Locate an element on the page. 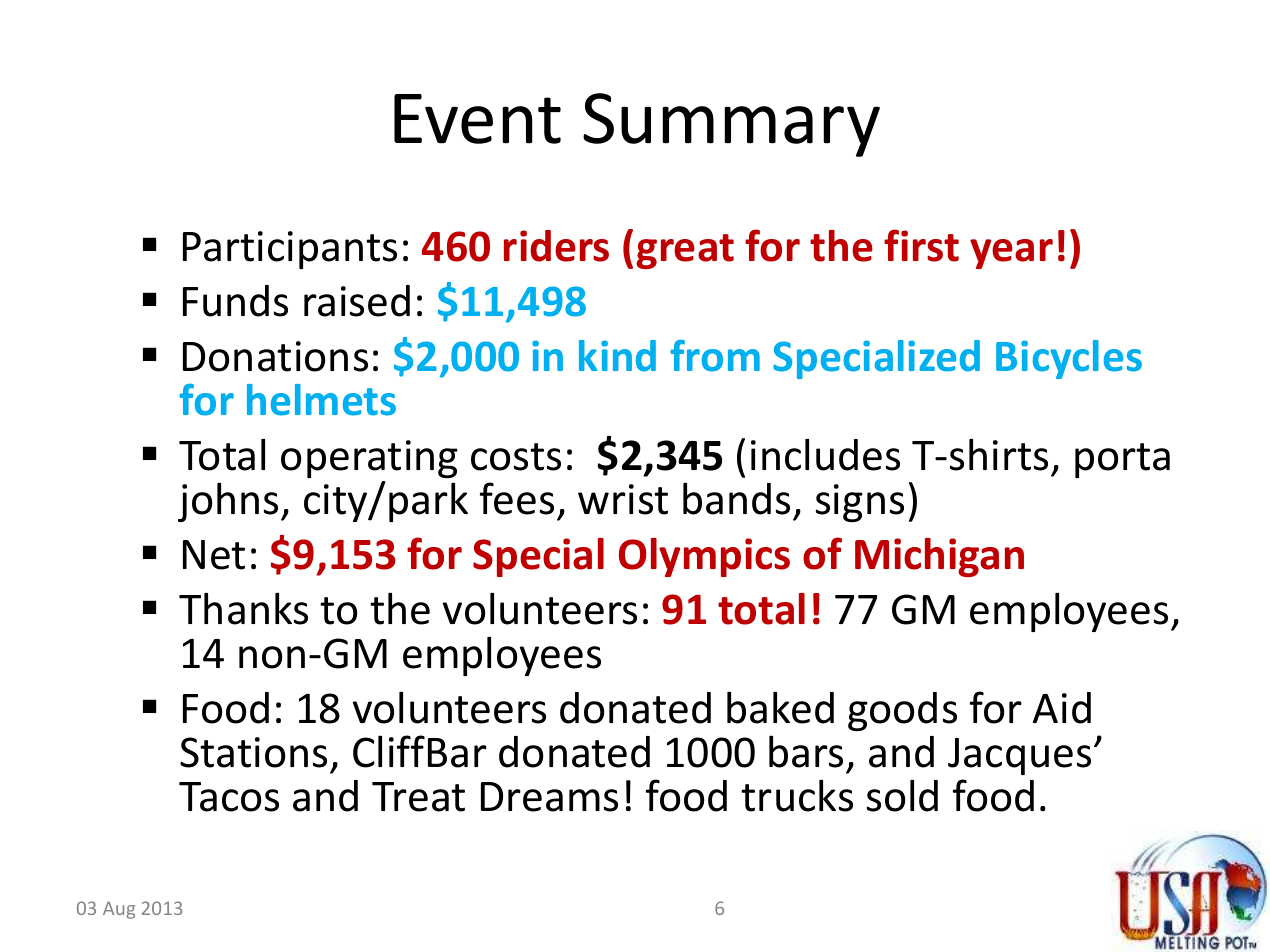 The height and width of the document is (952, 1270). Summary is located at coordinates (731, 125).
